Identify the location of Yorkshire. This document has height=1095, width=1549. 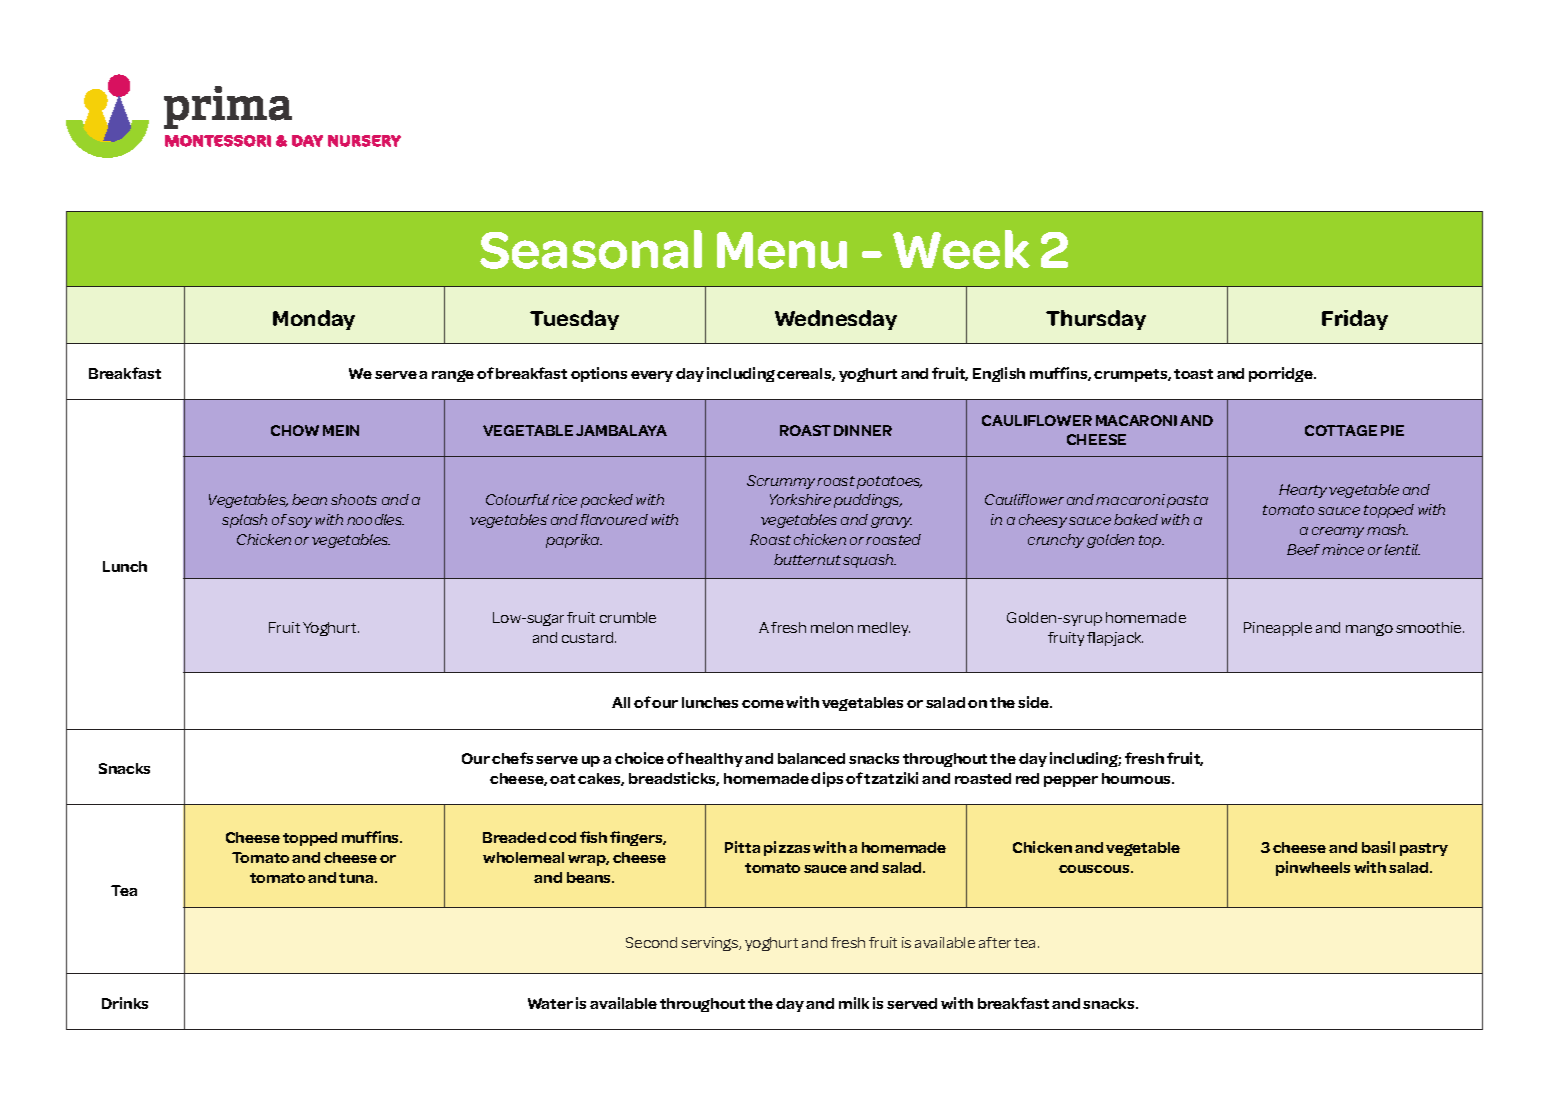
(800, 499).
